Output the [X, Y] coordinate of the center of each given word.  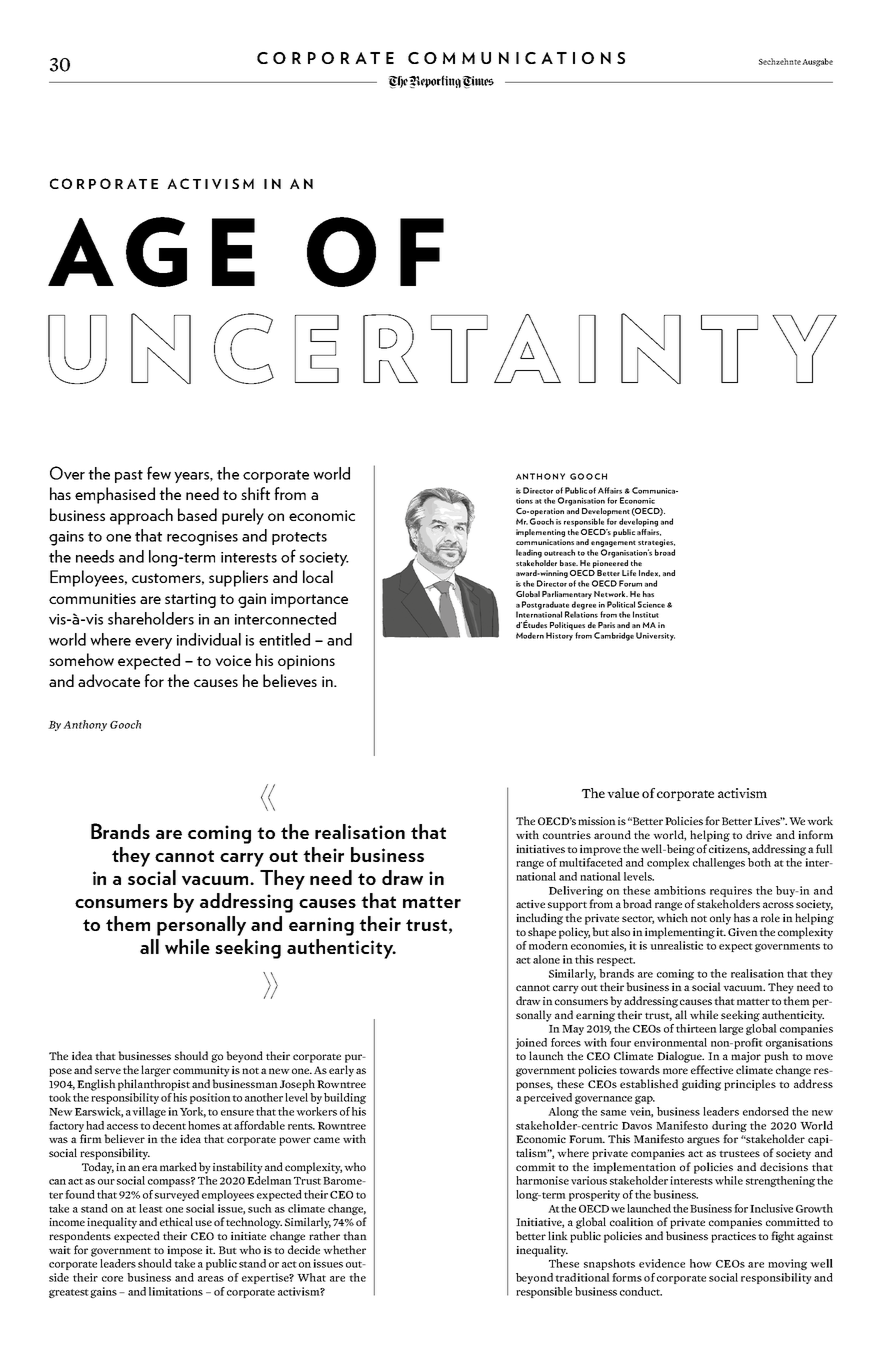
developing [638, 522]
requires [731, 891]
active [530, 904]
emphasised [115, 495]
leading [529, 553]
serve [108, 1071]
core [112, 1279]
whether [344, 1249]
